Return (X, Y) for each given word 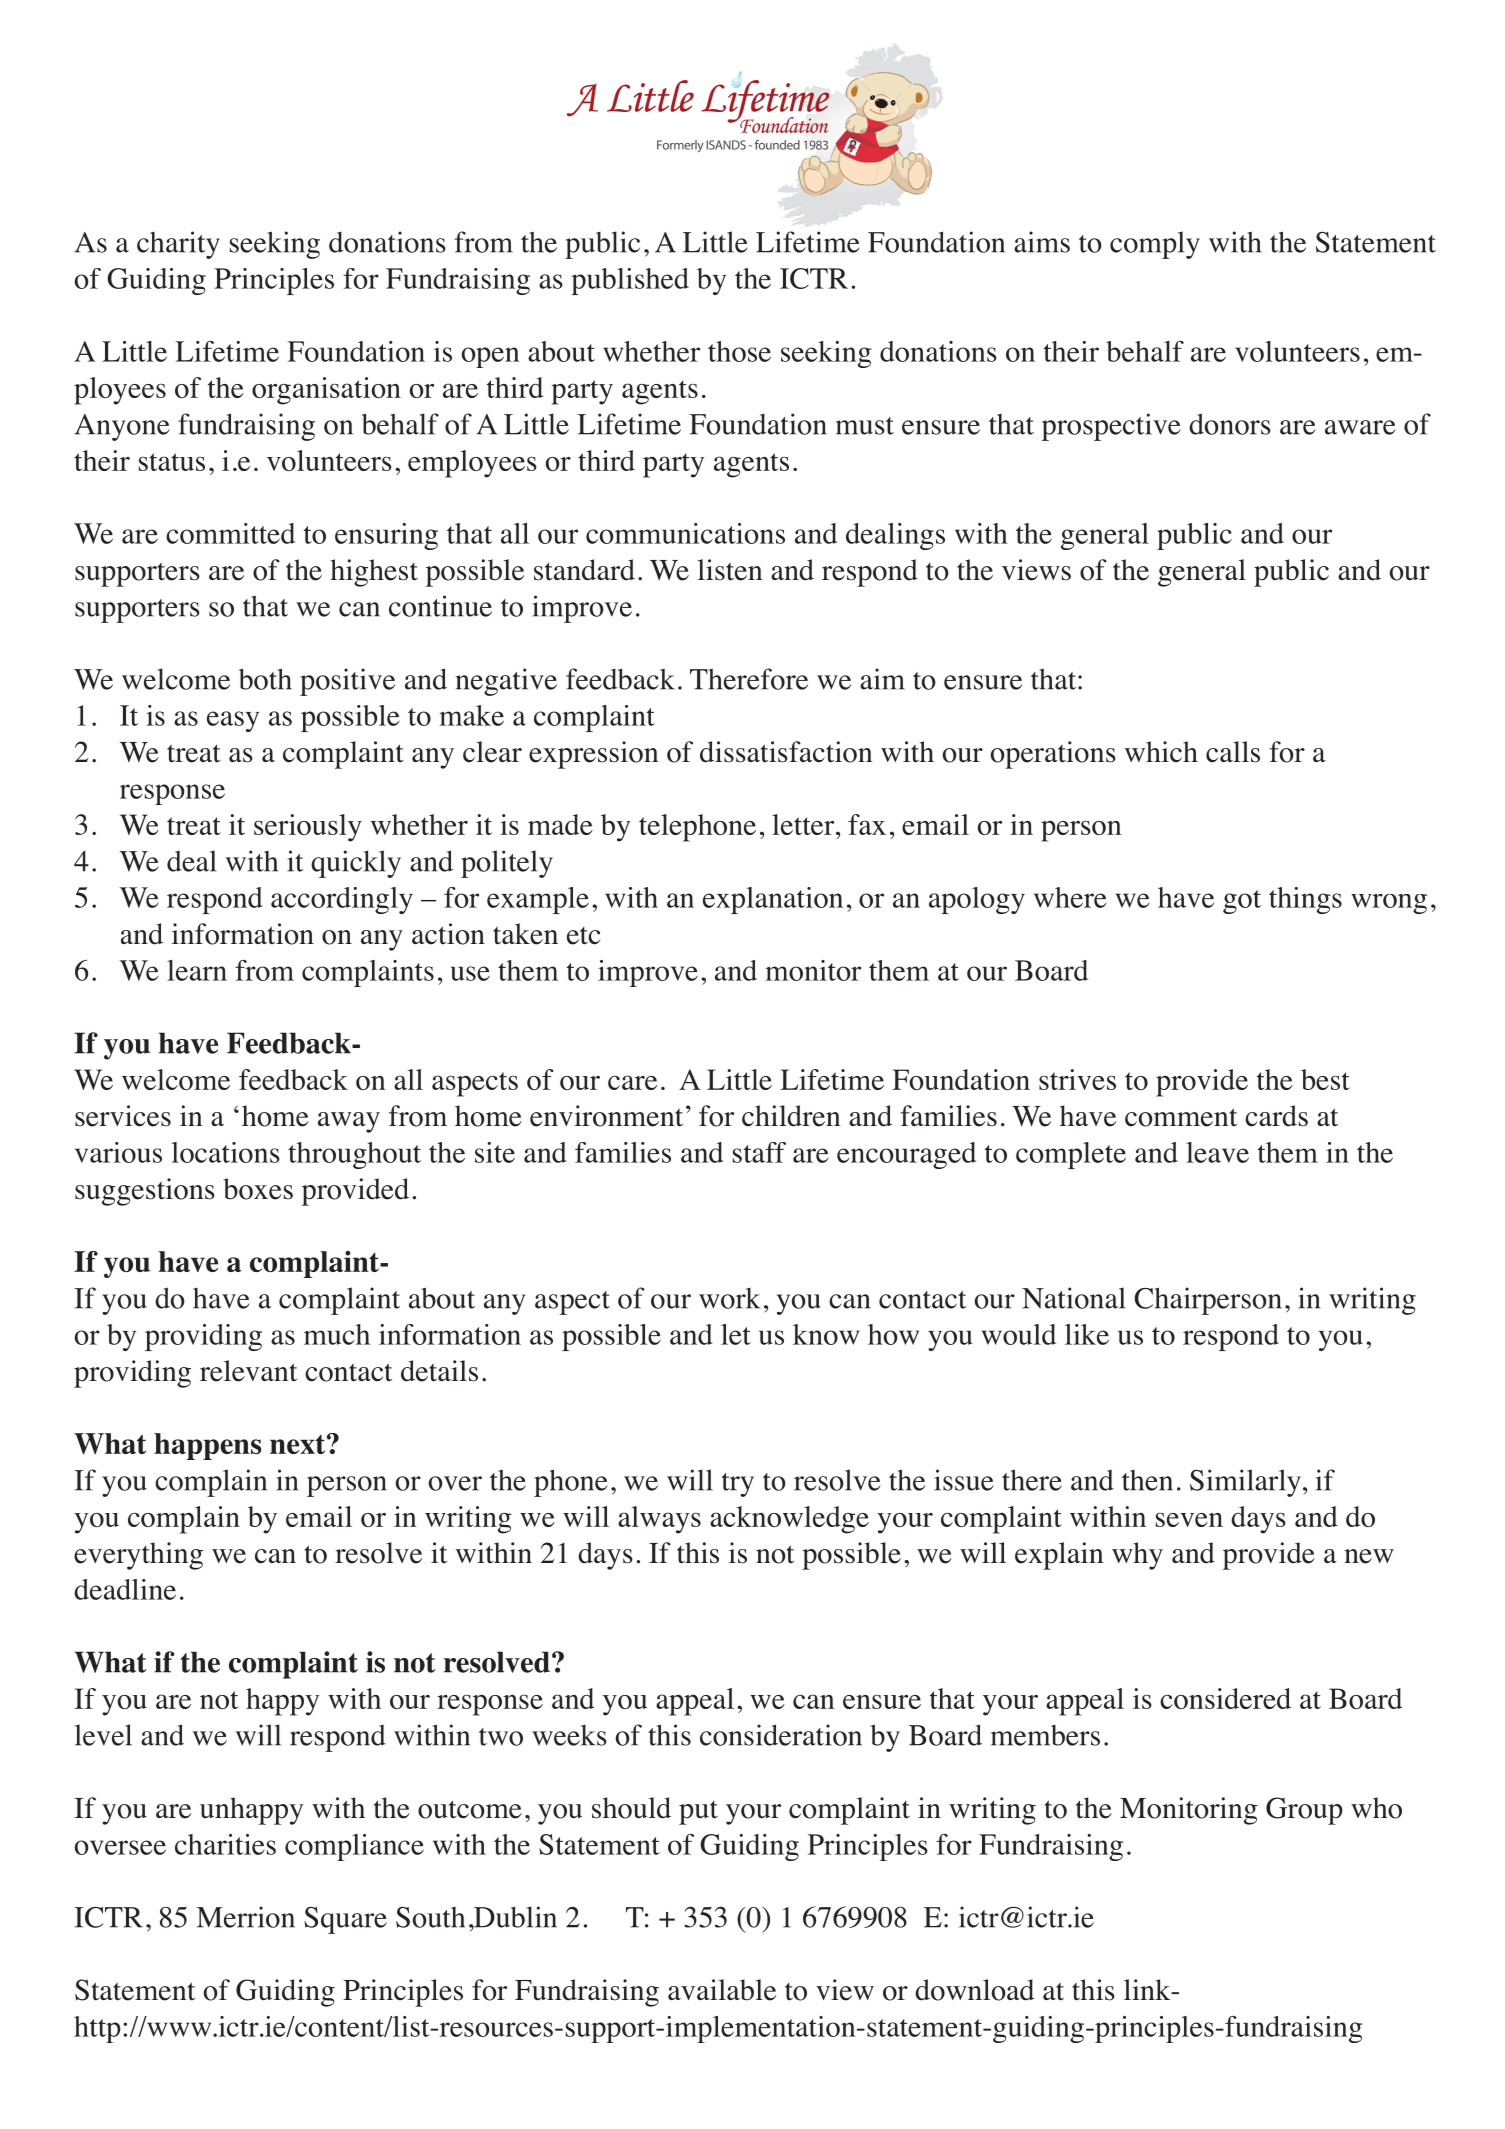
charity (178, 245)
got (1242, 902)
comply (1155, 245)
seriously (308, 828)
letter (804, 824)
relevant (248, 1371)
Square (345, 1920)
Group (1304, 1811)
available (722, 1990)
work (729, 1298)
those (739, 351)
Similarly (1245, 1483)
